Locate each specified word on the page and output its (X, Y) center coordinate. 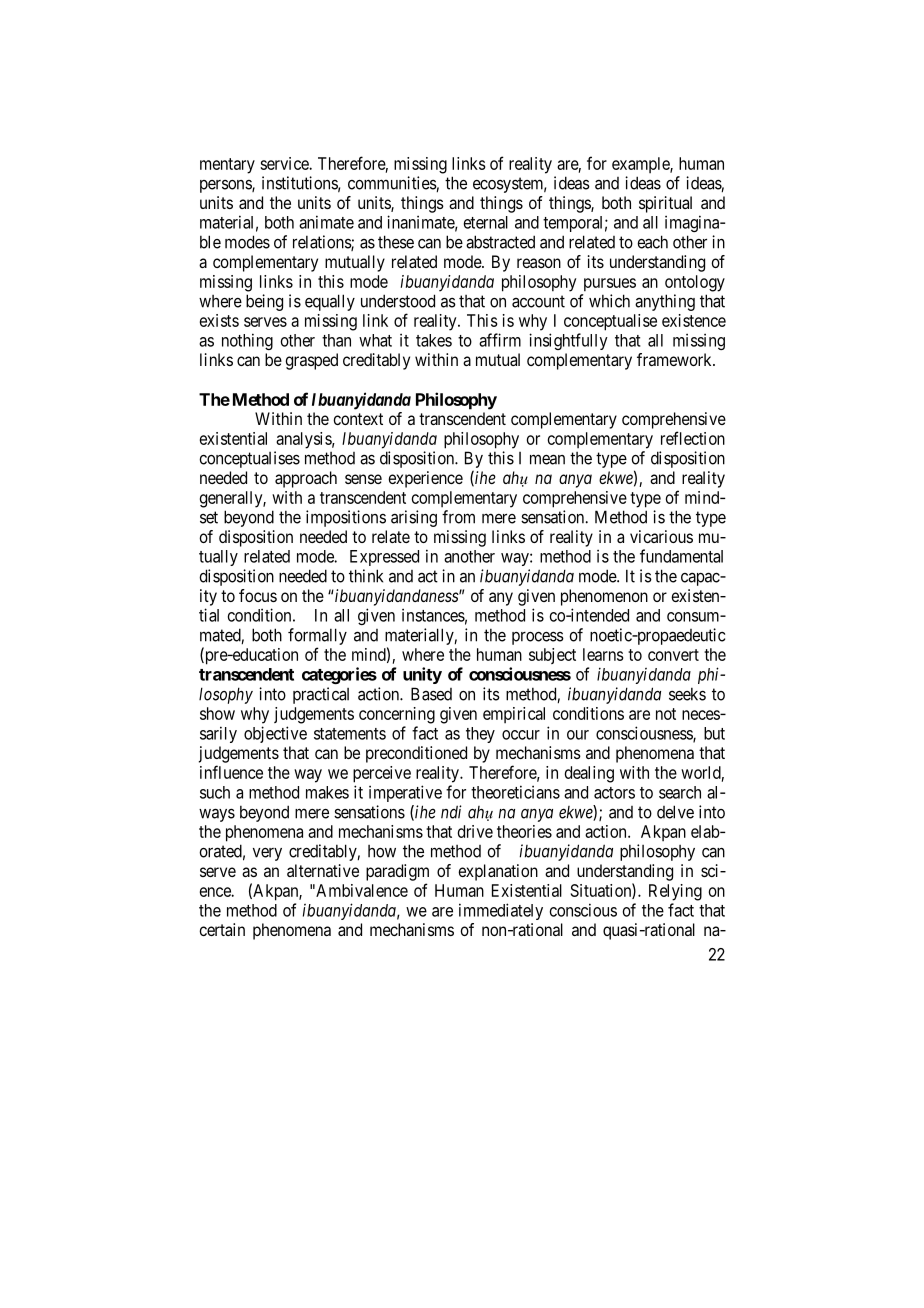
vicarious (661, 536)
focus (258, 595)
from (458, 517)
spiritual (665, 204)
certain (222, 929)
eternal (486, 222)
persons (226, 186)
